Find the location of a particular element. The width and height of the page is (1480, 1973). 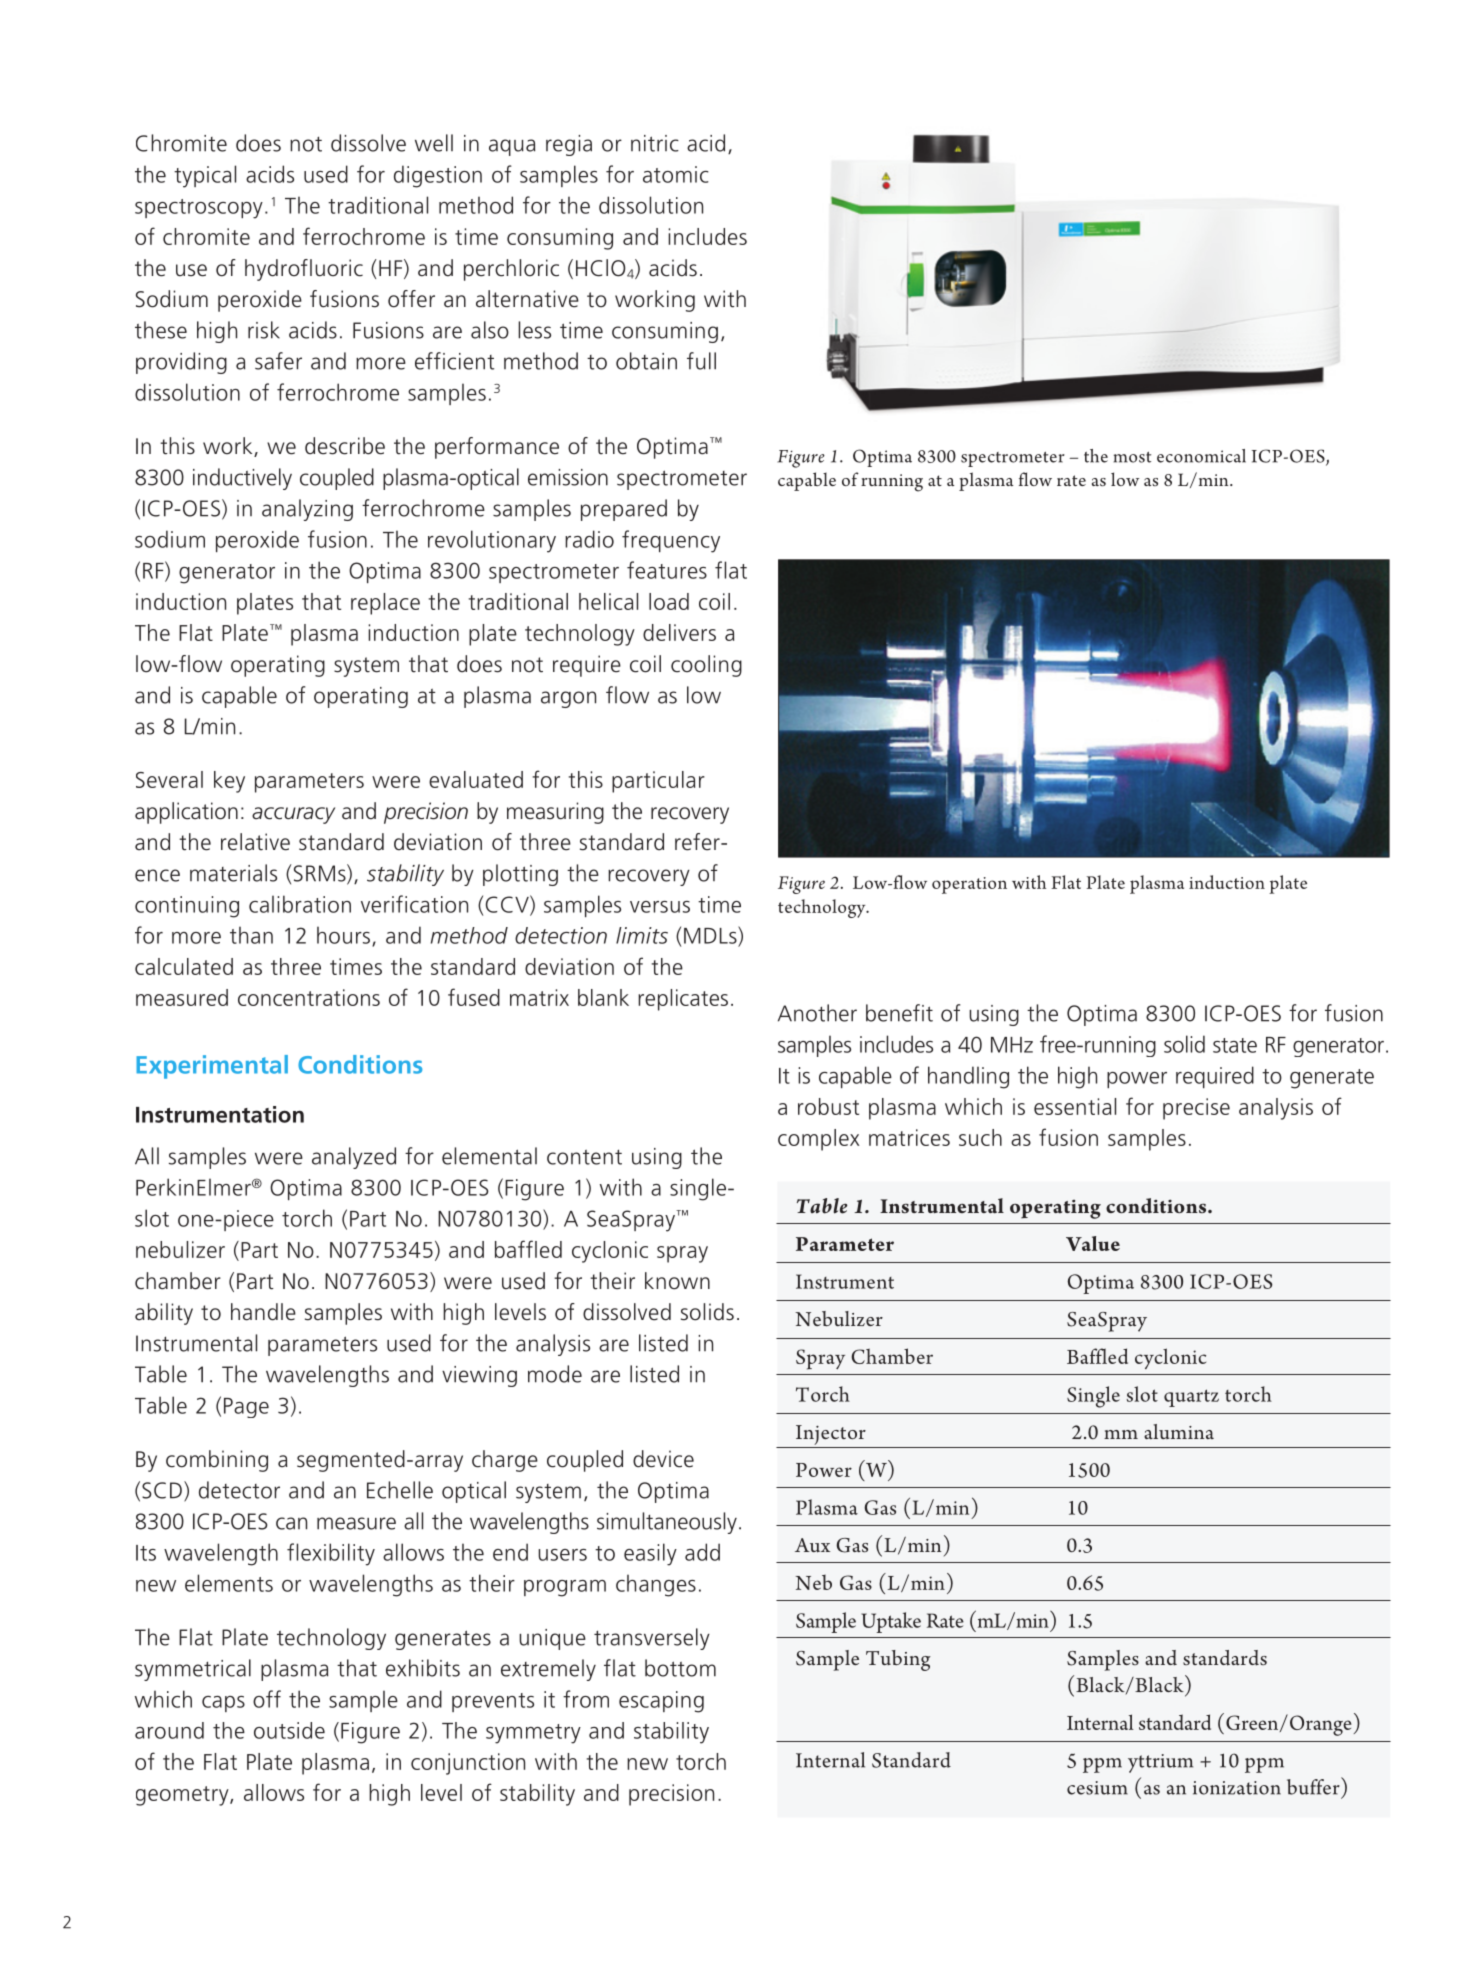

escaping is located at coordinates (661, 1702).
